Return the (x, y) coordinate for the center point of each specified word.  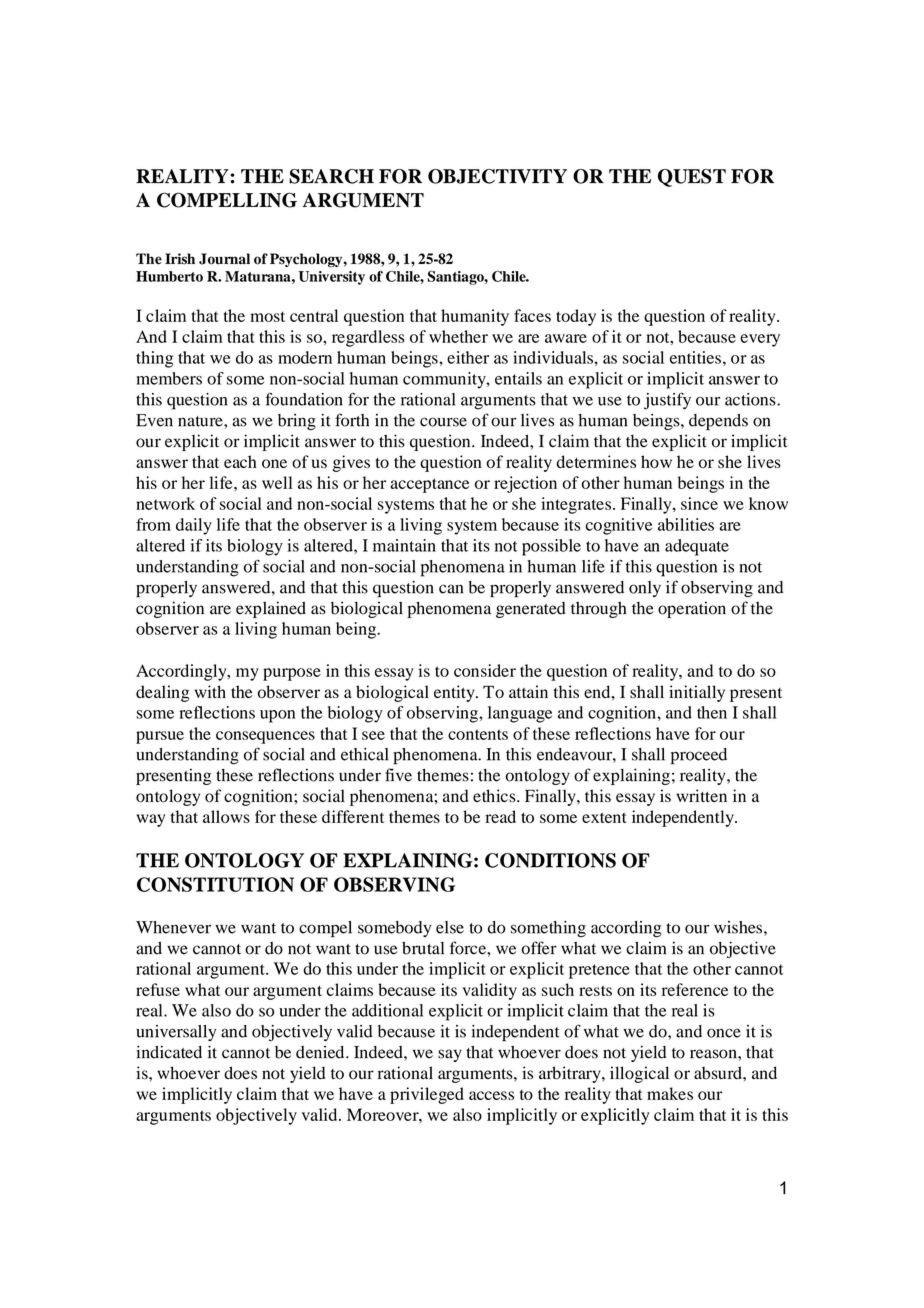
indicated (169, 1052)
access (491, 1095)
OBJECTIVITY (497, 176)
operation (692, 609)
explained (271, 609)
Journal (224, 259)
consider (485, 670)
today (576, 317)
